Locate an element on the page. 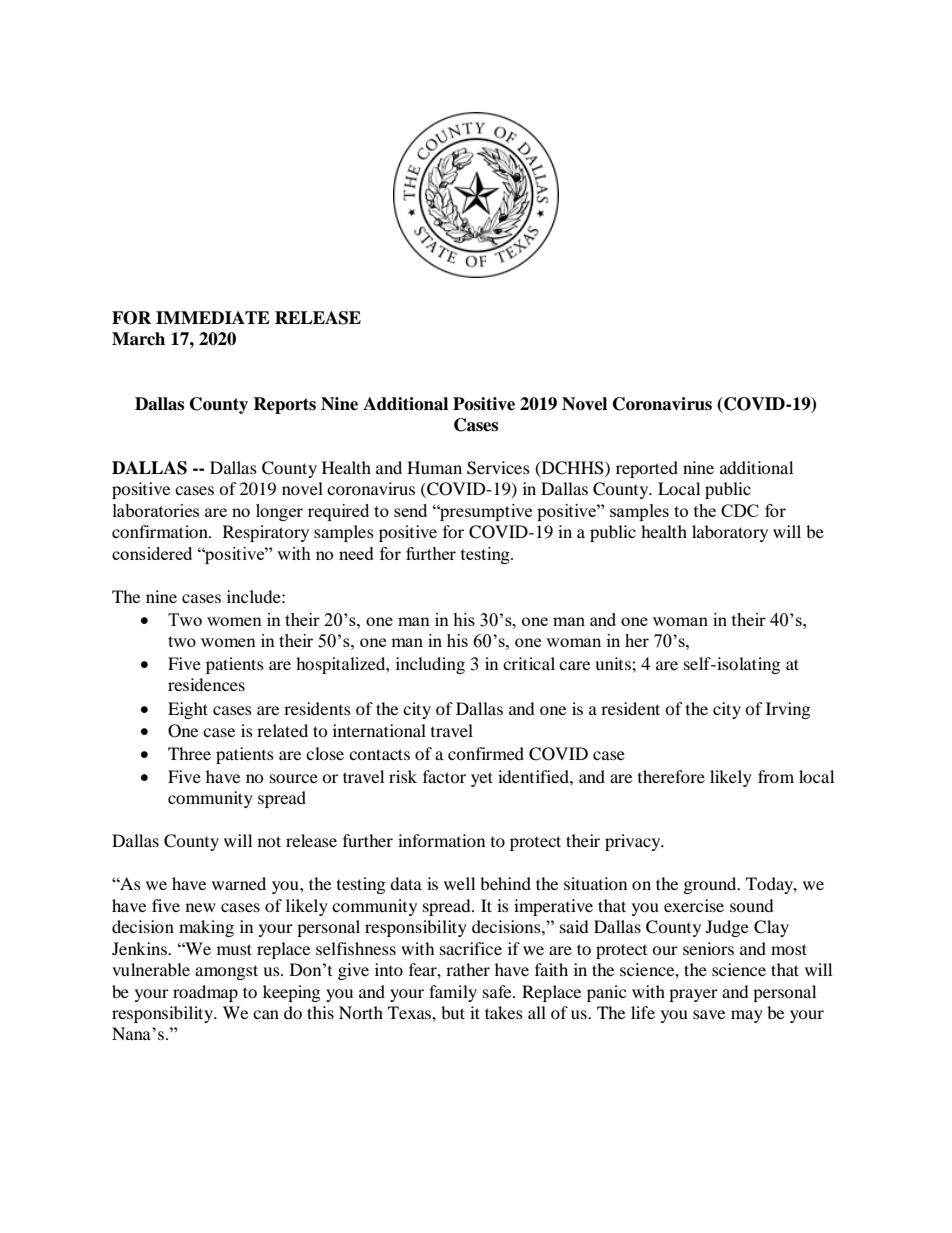 Image resolution: width=952 pixels, height=1233 pixels. reported is located at coordinates (647, 469).
